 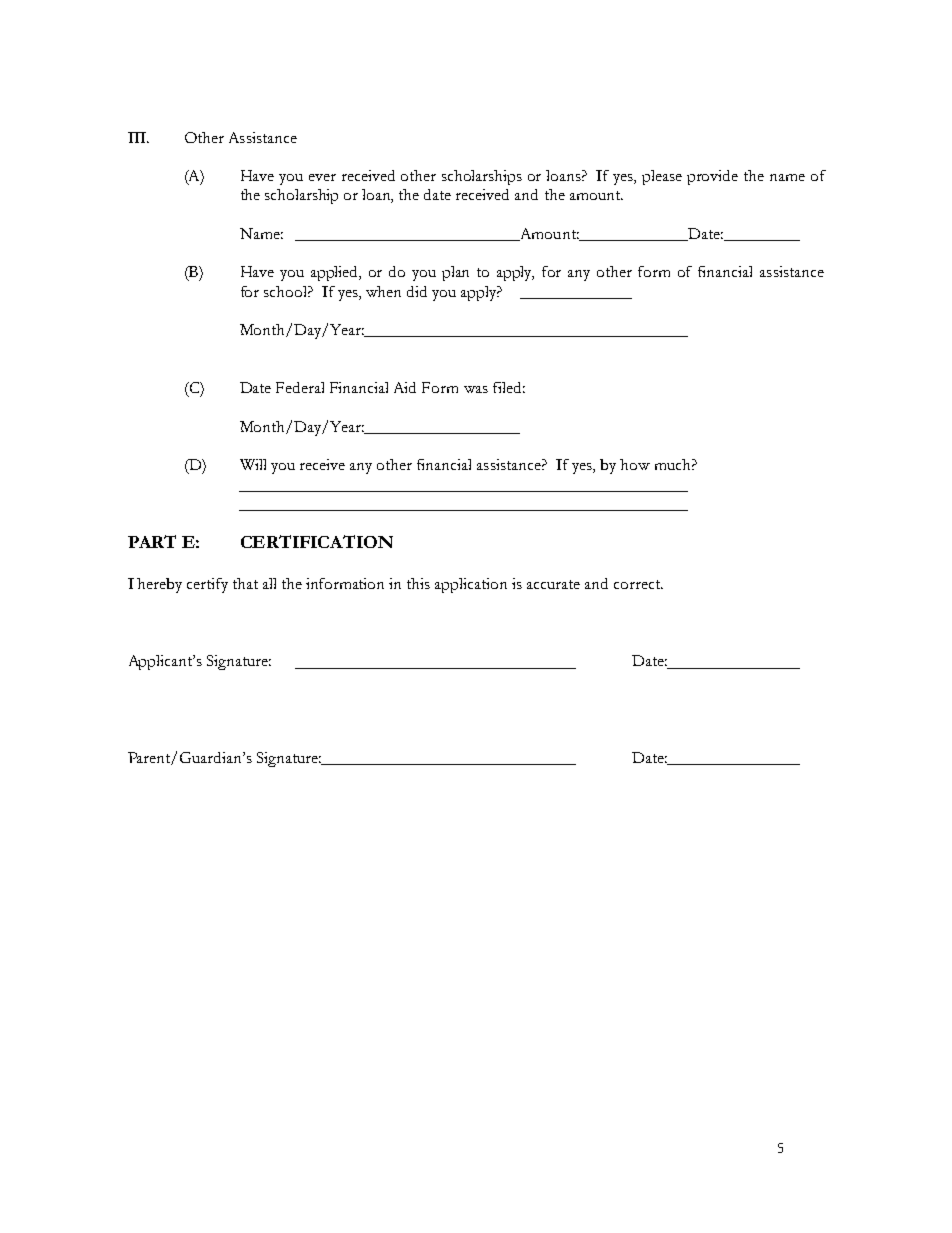 What do you see at coordinates (476, 389) in the screenshot?
I see `was` at bounding box center [476, 389].
